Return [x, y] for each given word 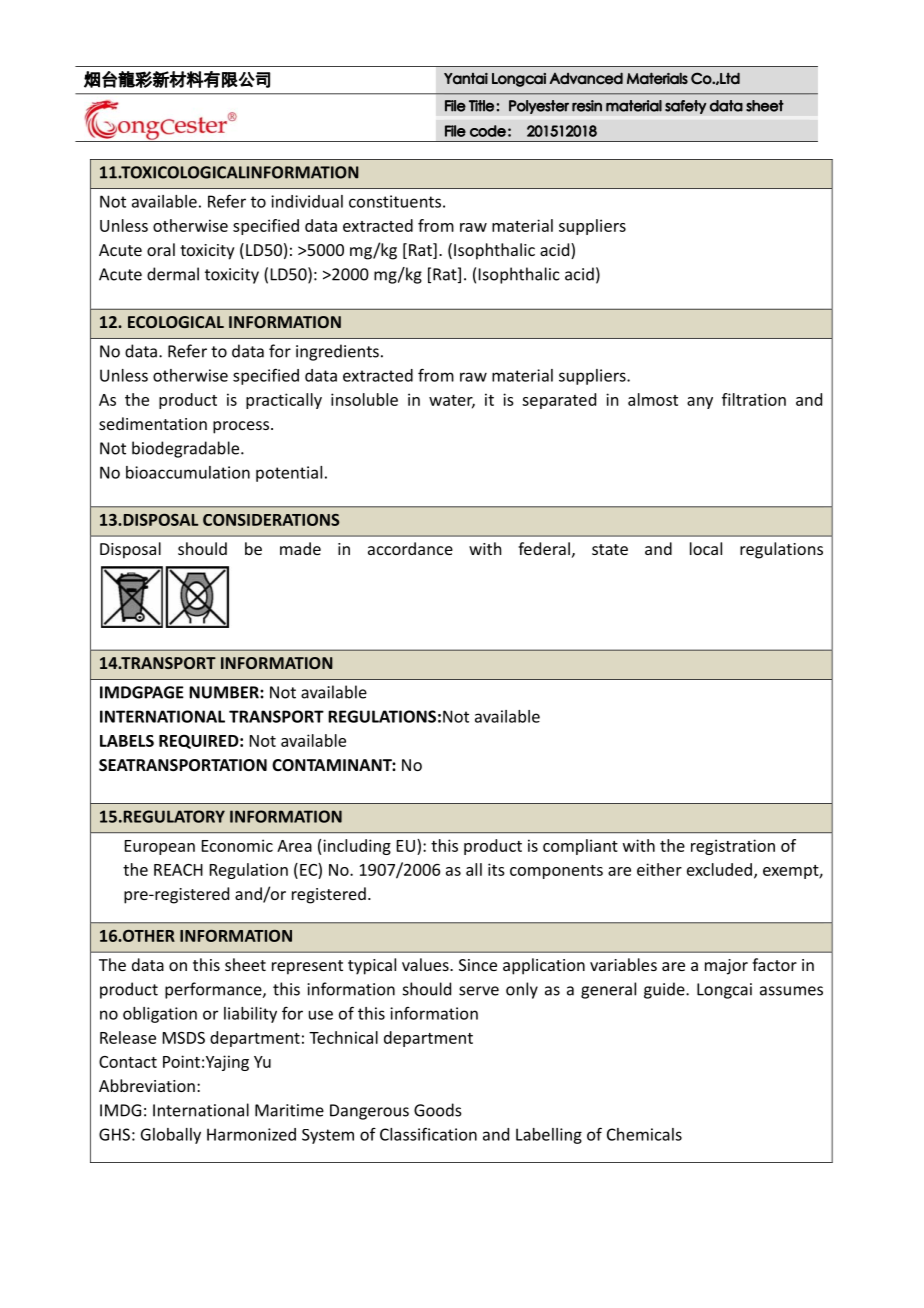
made [300, 548]
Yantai [466, 78]
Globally [171, 1136]
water [452, 401]
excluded [719, 869]
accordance [410, 548]
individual [307, 201]
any [700, 403]
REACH [178, 870]
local [706, 548]
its [496, 869]
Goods [438, 1110]
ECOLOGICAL [176, 322]
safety [686, 107]
